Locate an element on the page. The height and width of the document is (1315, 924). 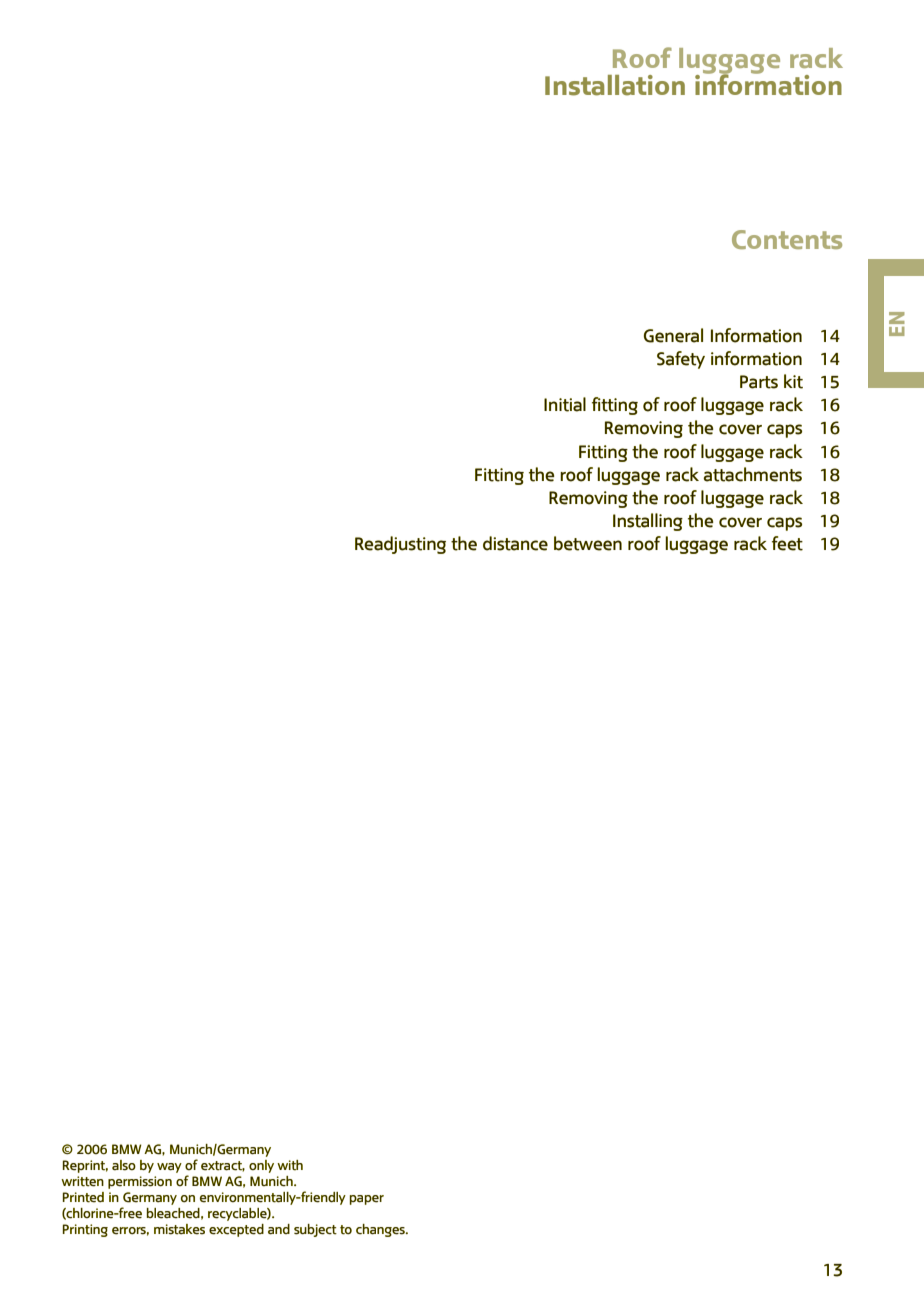
Readjusting is located at coordinates (400, 545).
